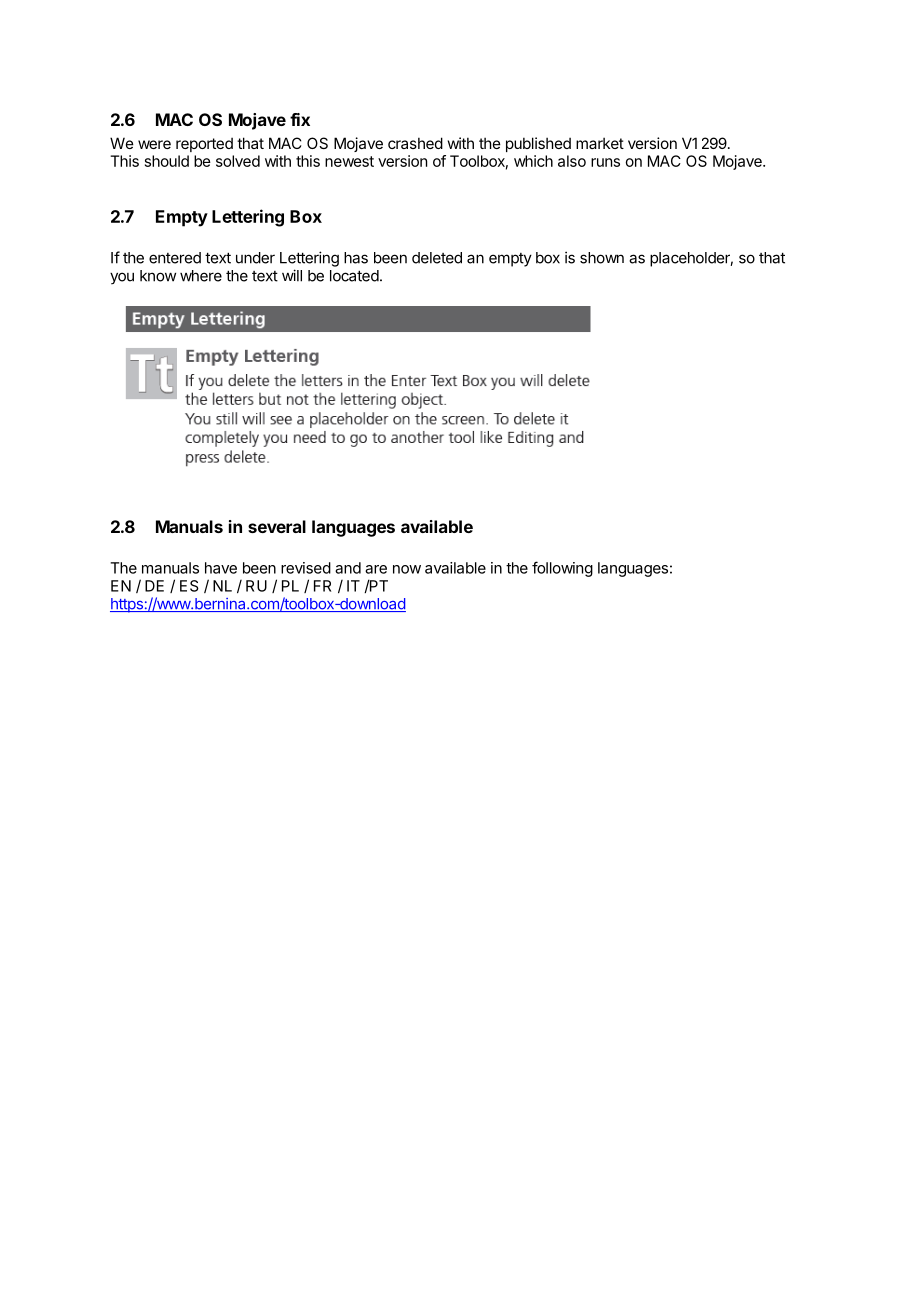 This page has height=1308, width=924. Describe the element at coordinates (602, 258) in the page. I see `shown` at that location.
